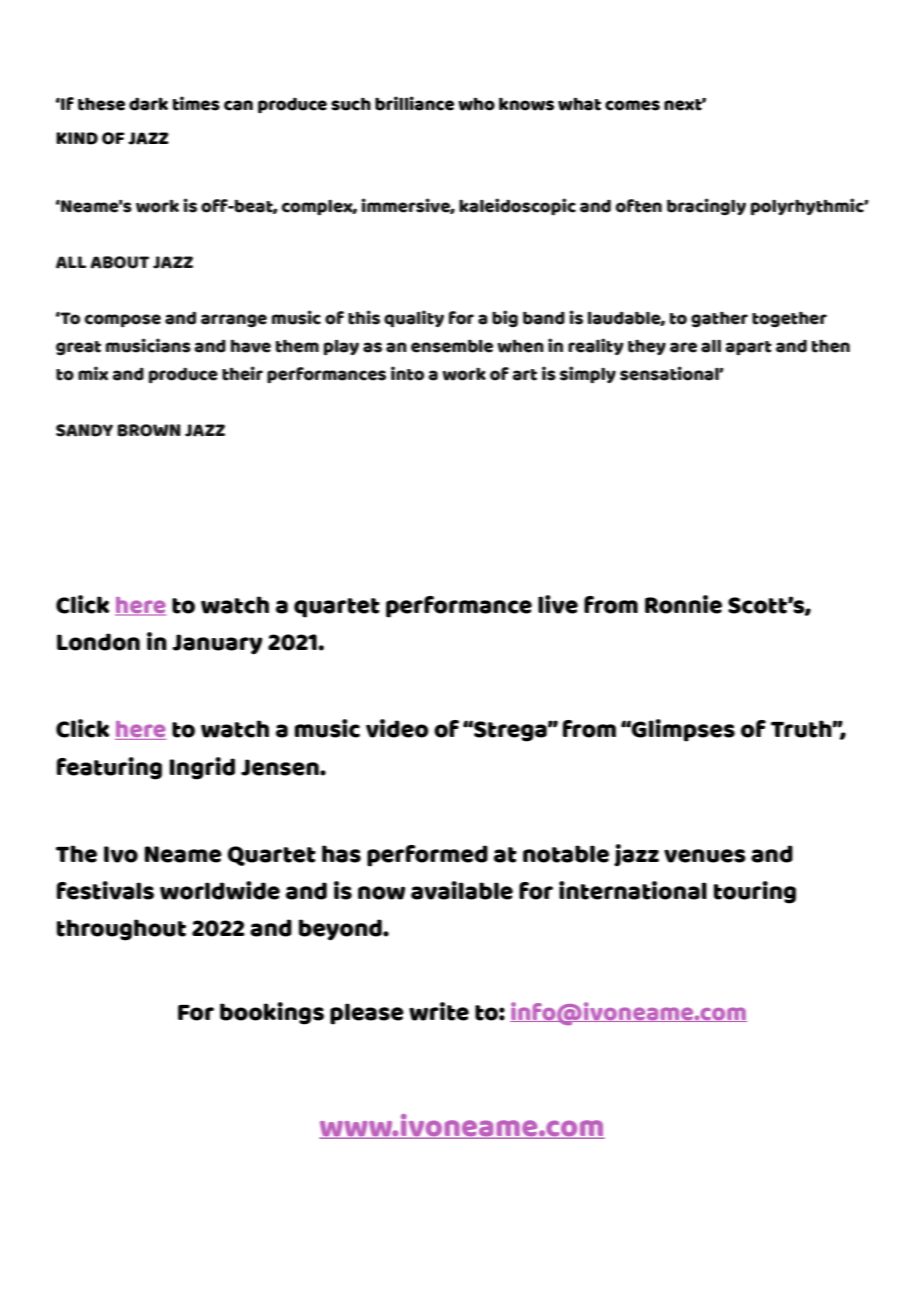  What do you see at coordinates (476, 104) in the screenshot?
I see `who` at bounding box center [476, 104].
